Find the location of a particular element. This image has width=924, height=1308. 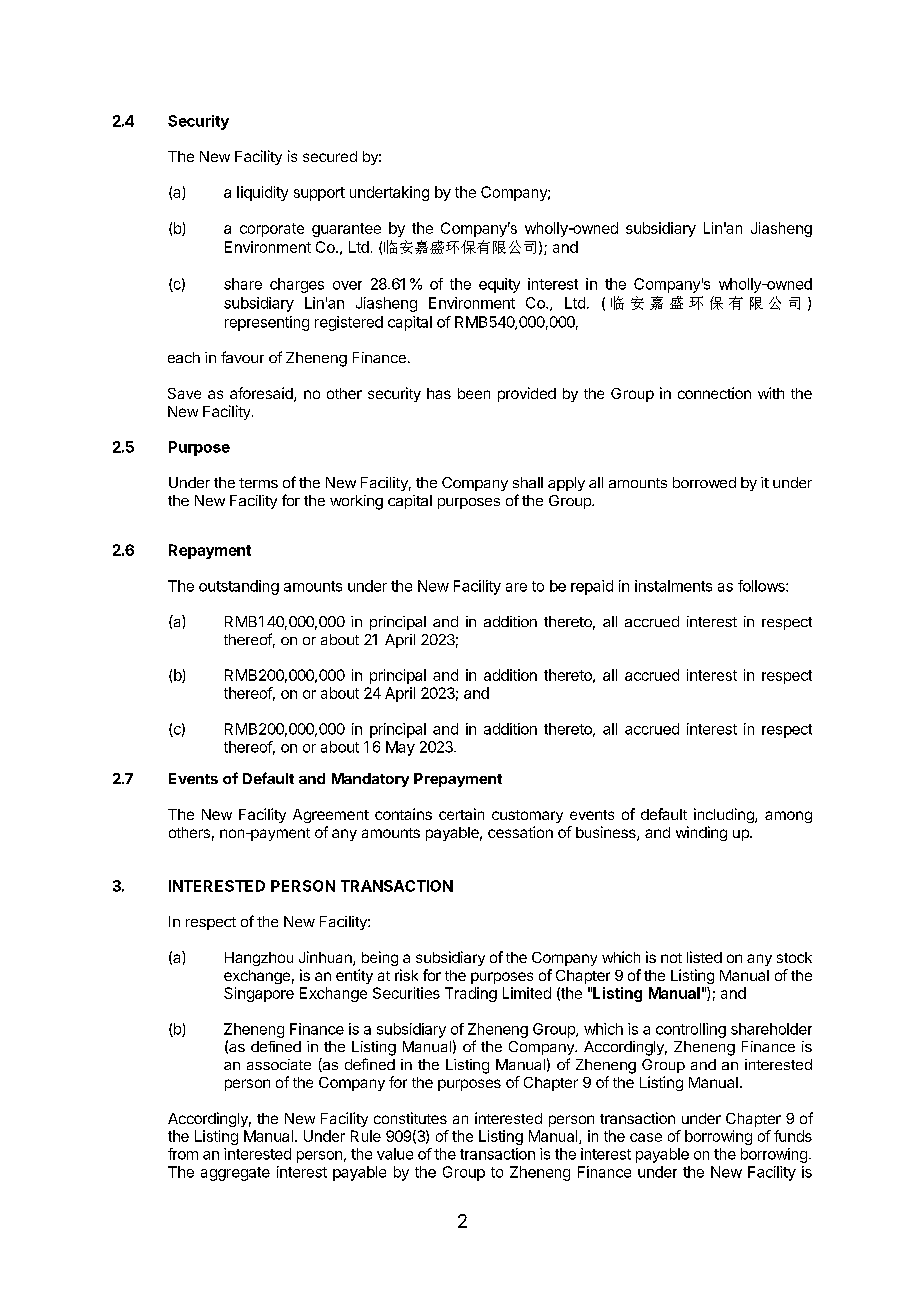

follows is located at coordinates (762, 586).
